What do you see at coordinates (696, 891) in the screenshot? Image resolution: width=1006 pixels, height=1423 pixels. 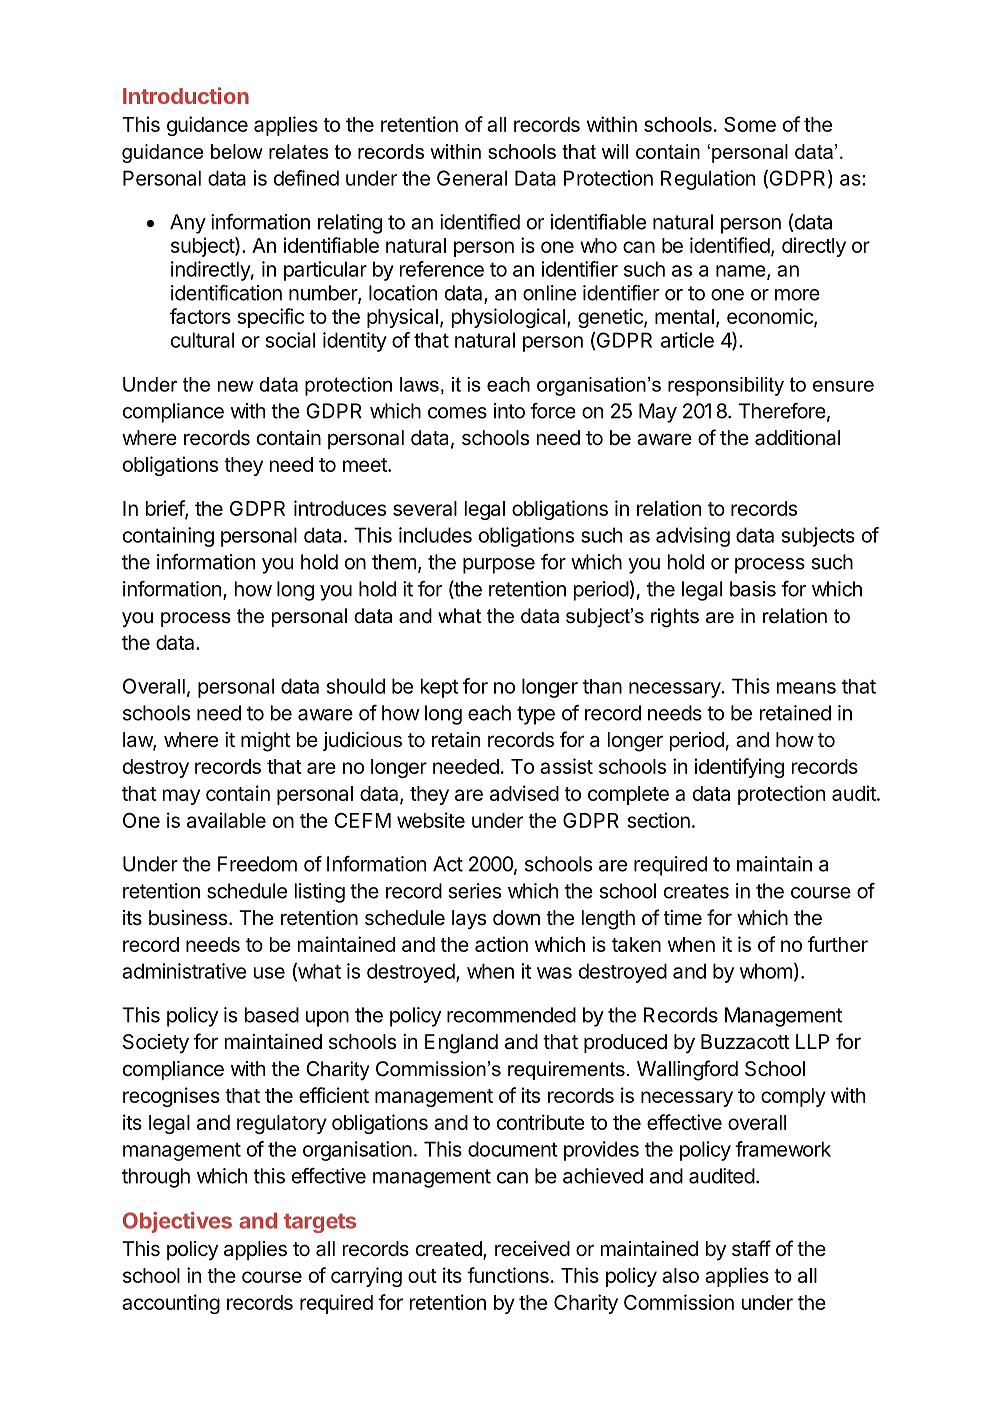 I see `creates` at bounding box center [696, 891].
